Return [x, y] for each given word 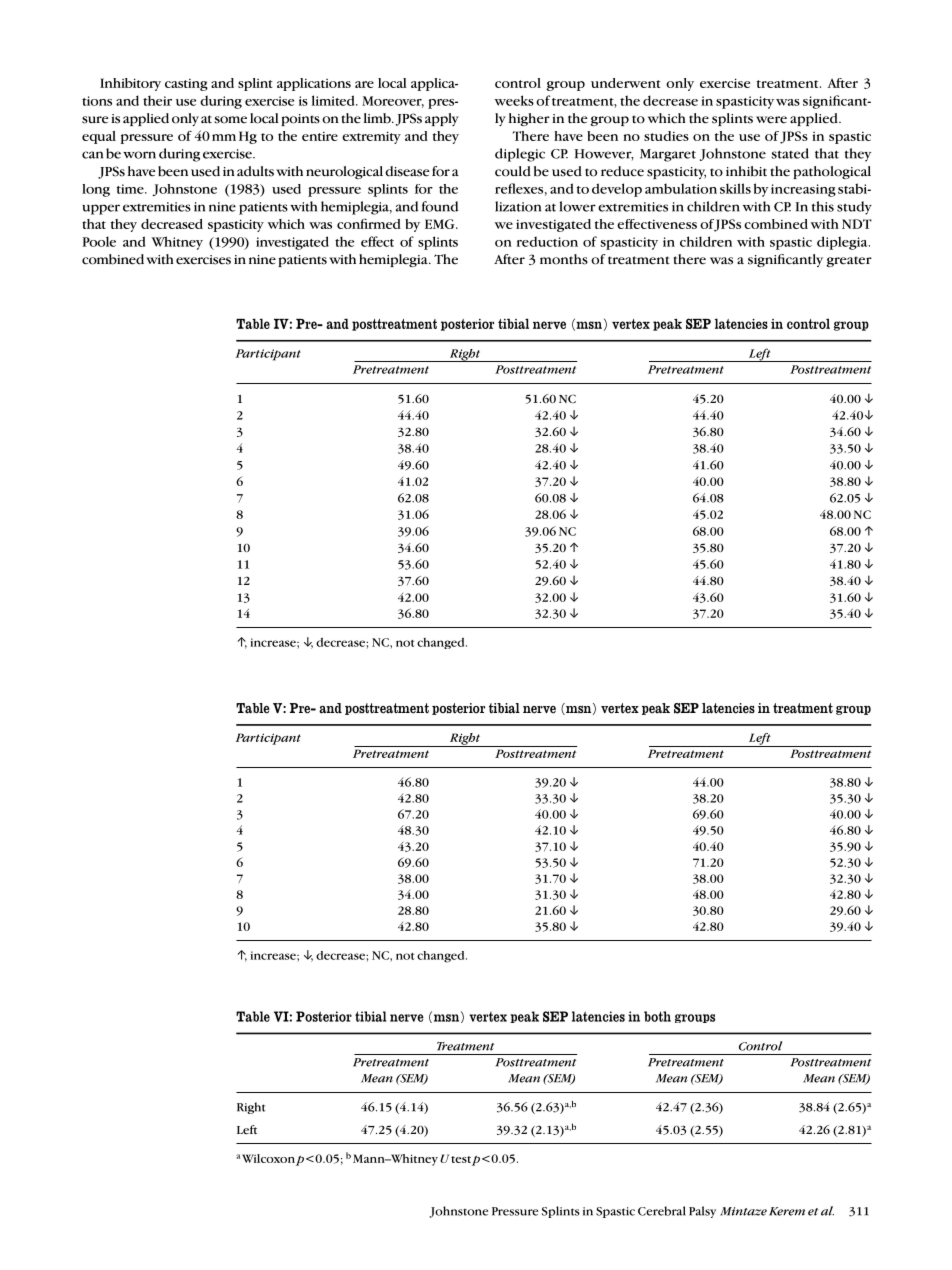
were [771, 120]
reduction [547, 241]
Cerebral [662, 1211]
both [657, 1016]
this [823, 206]
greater [849, 261]
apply [442, 119]
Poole [99, 241]
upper [101, 209]
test [461, 1159]
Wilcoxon [268, 1158]
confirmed [369, 223]
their [157, 100]
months [564, 259]
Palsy [702, 1212]
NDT [857, 224]
